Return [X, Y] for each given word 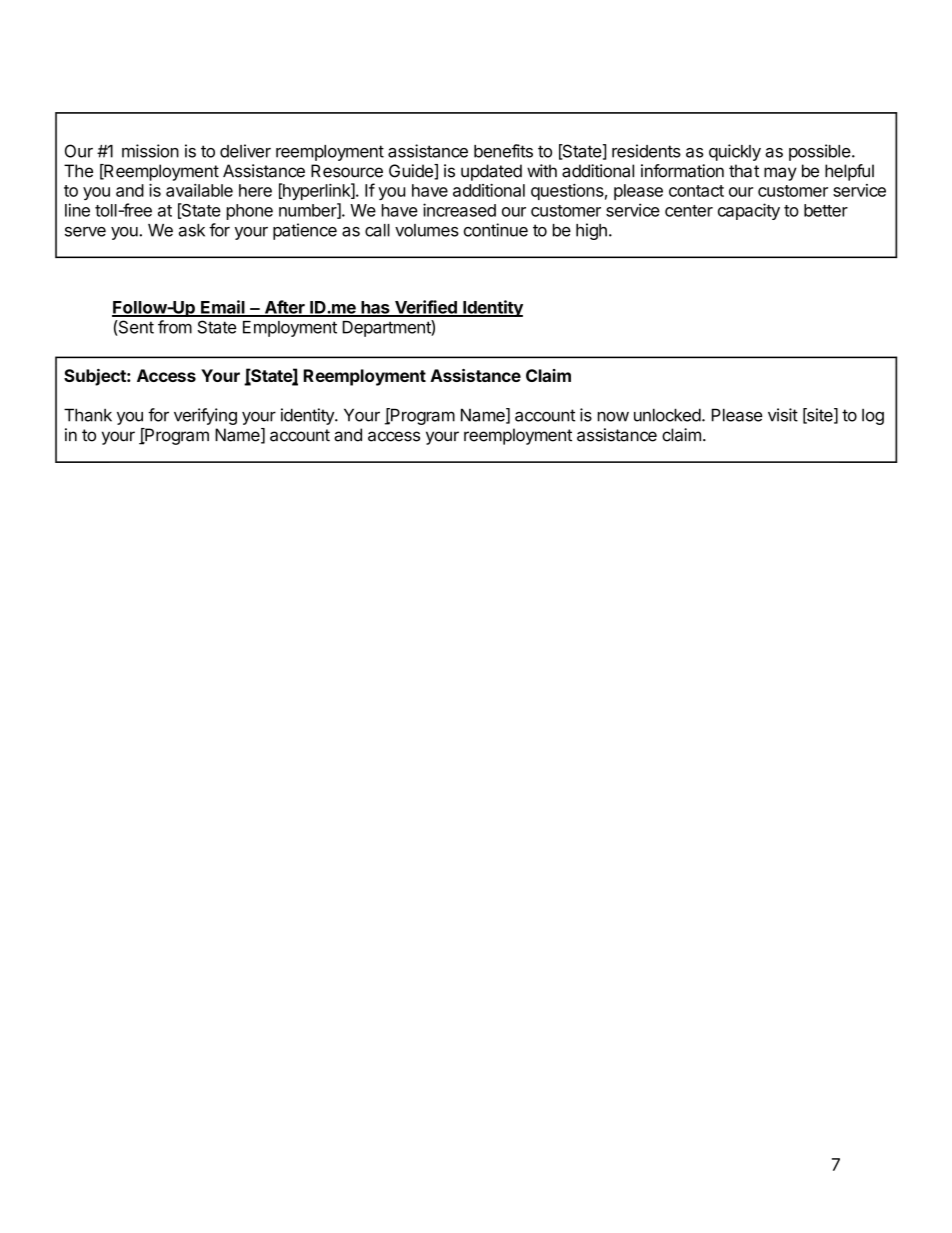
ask [192, 230]
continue [496, 230]
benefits [503, 151]
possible [820, 152]
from [175, 327]
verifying [205, 416]
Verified [426, 308]
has [375, 308]
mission [150, 151]
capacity [749, 211]
